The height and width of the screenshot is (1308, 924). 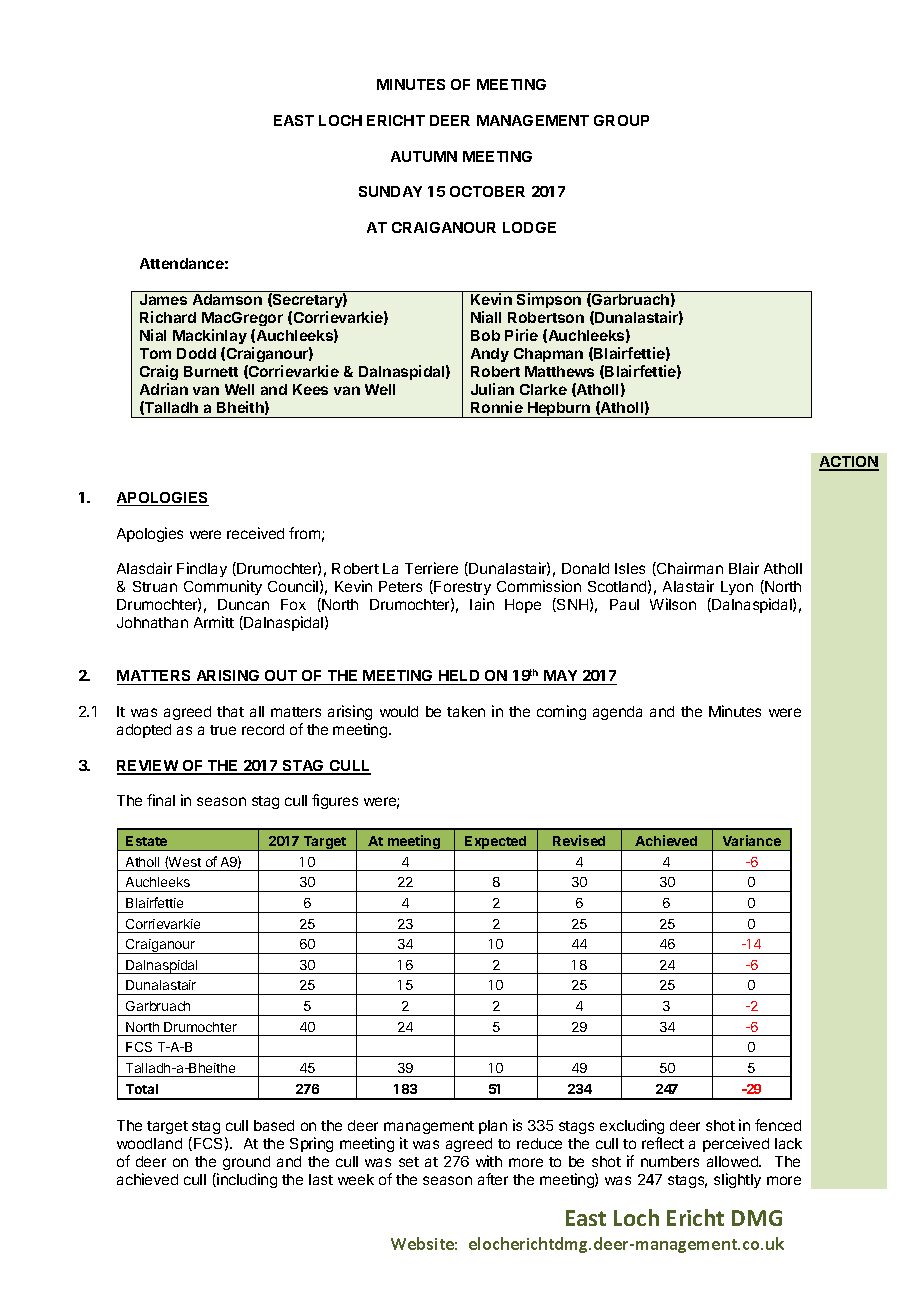 I want to click on Ronnie, so click(x=497, y=407).
